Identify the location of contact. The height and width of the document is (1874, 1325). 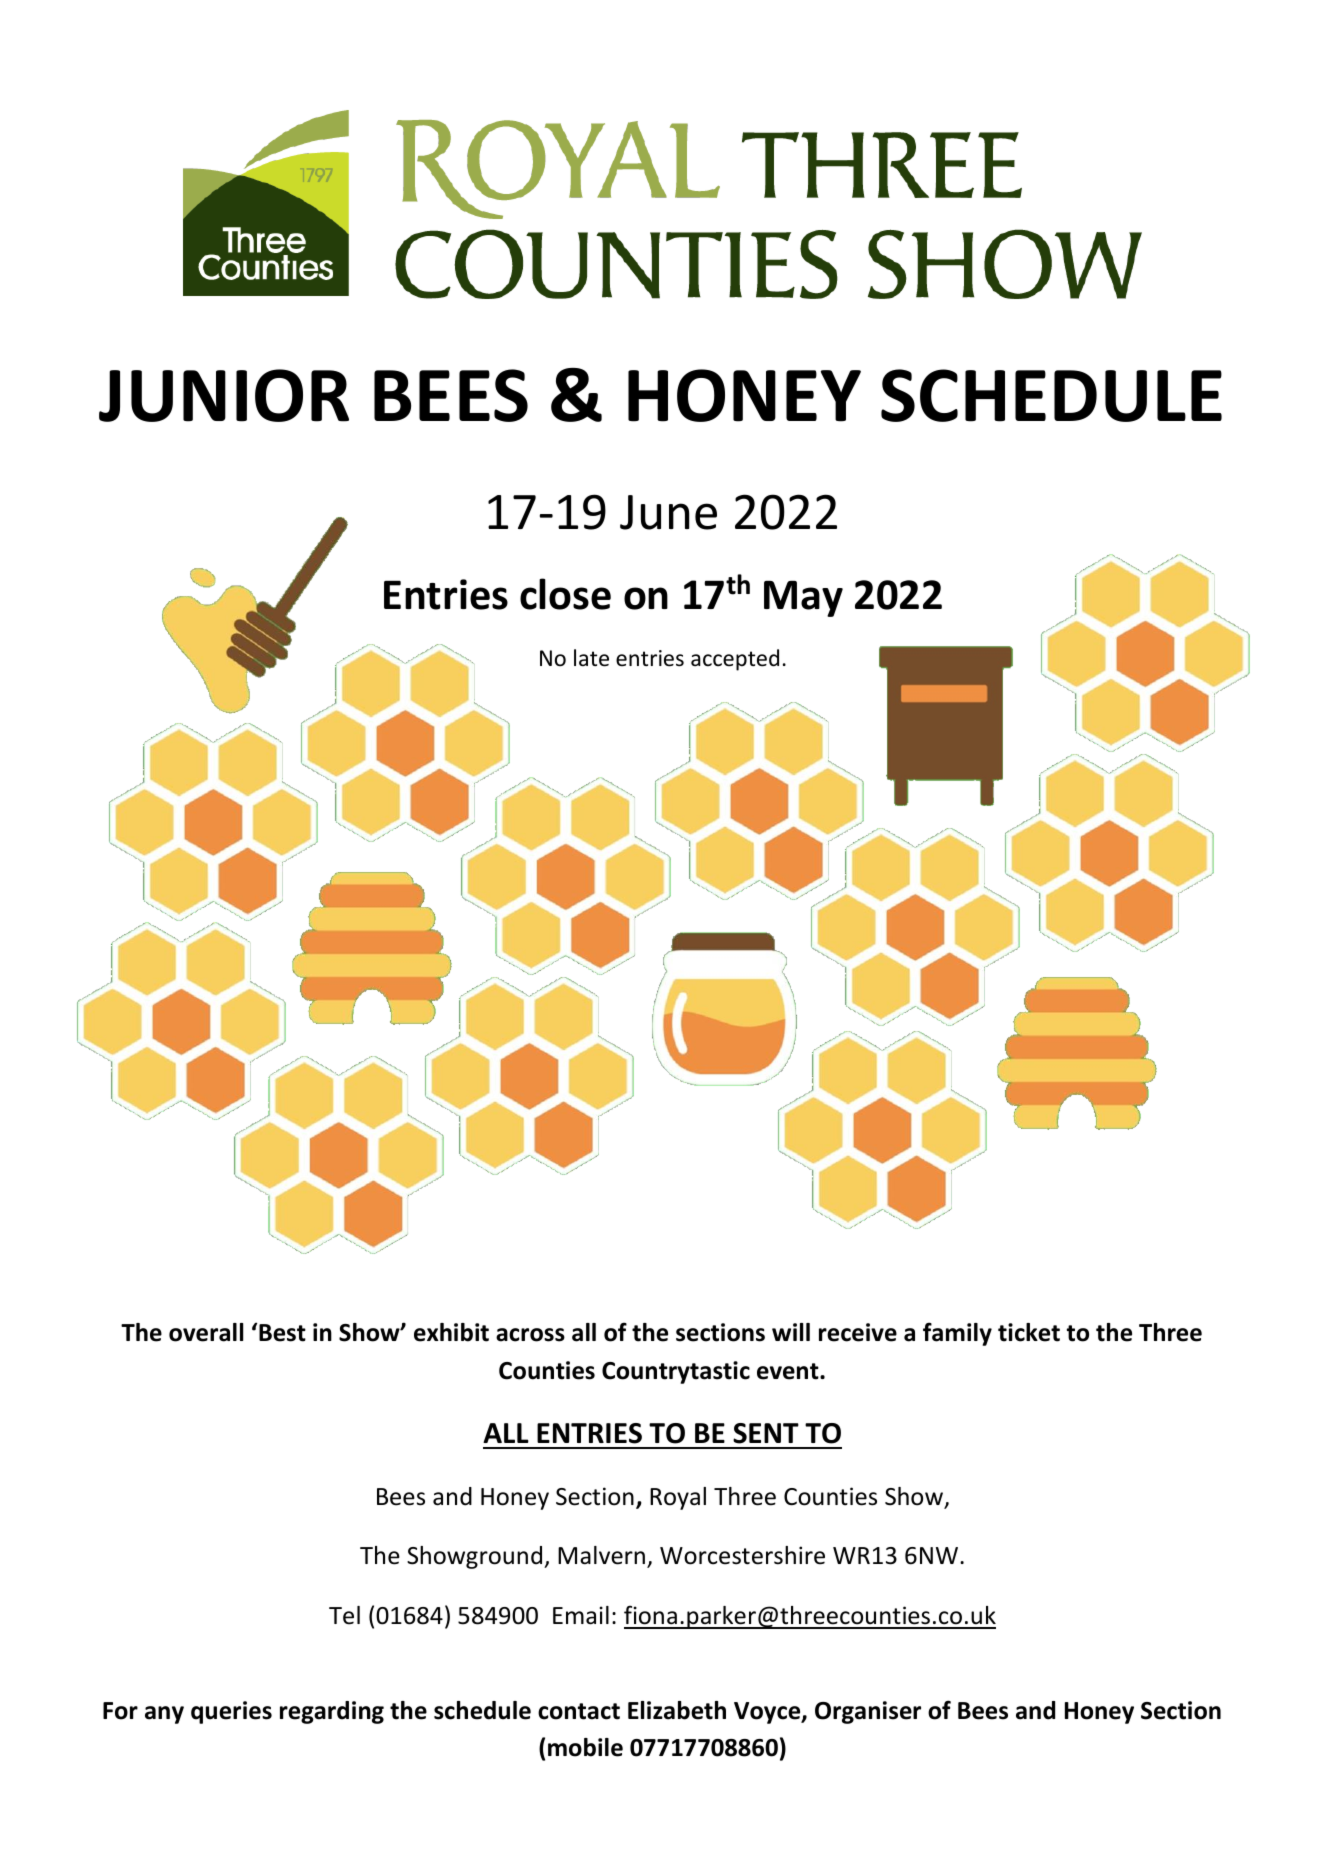
(579, 1711).
